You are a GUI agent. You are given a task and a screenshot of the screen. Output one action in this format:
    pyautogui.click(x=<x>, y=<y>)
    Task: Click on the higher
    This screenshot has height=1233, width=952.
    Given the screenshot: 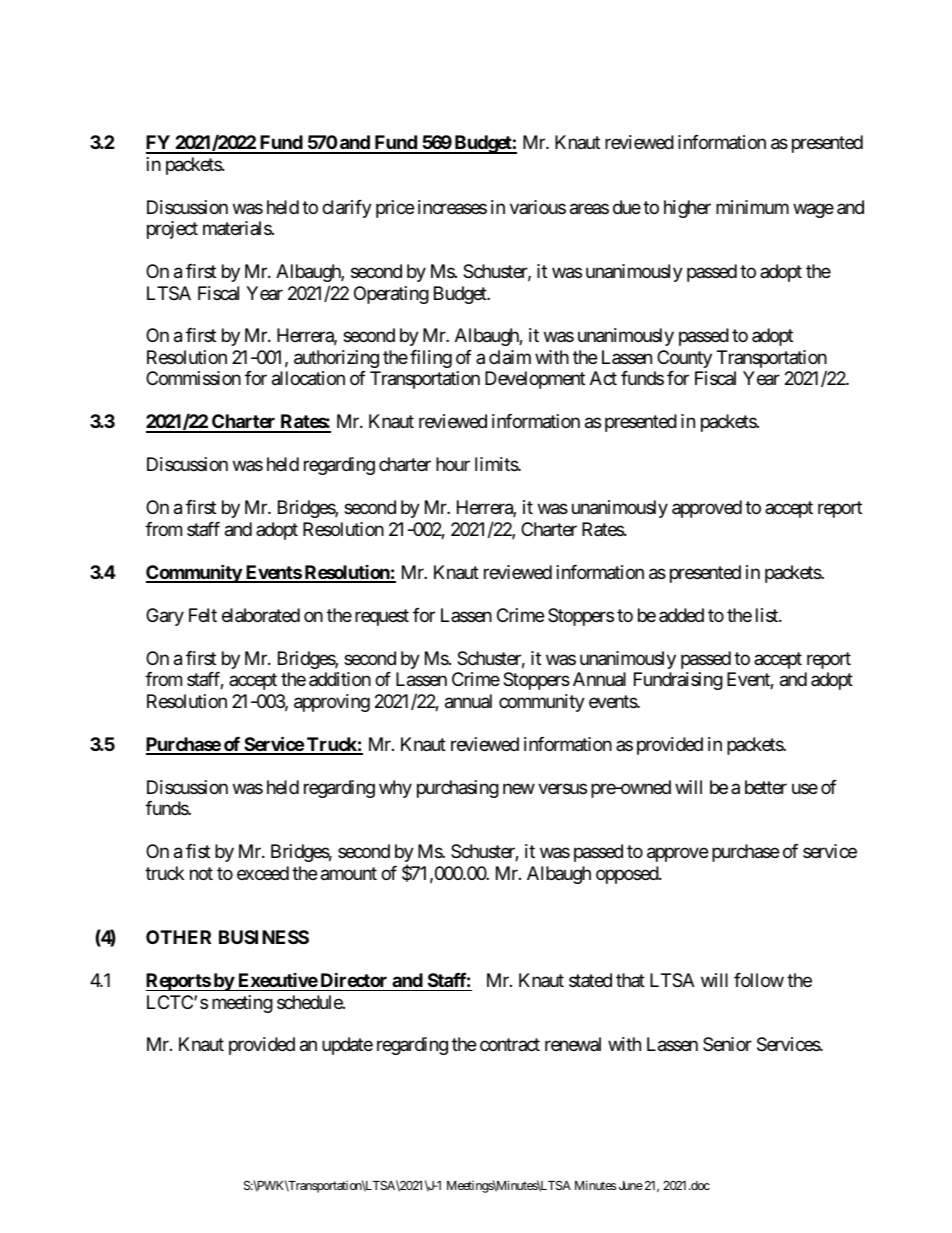 What is the action you would take?
    pyautogui.click(x=687, y=209)
